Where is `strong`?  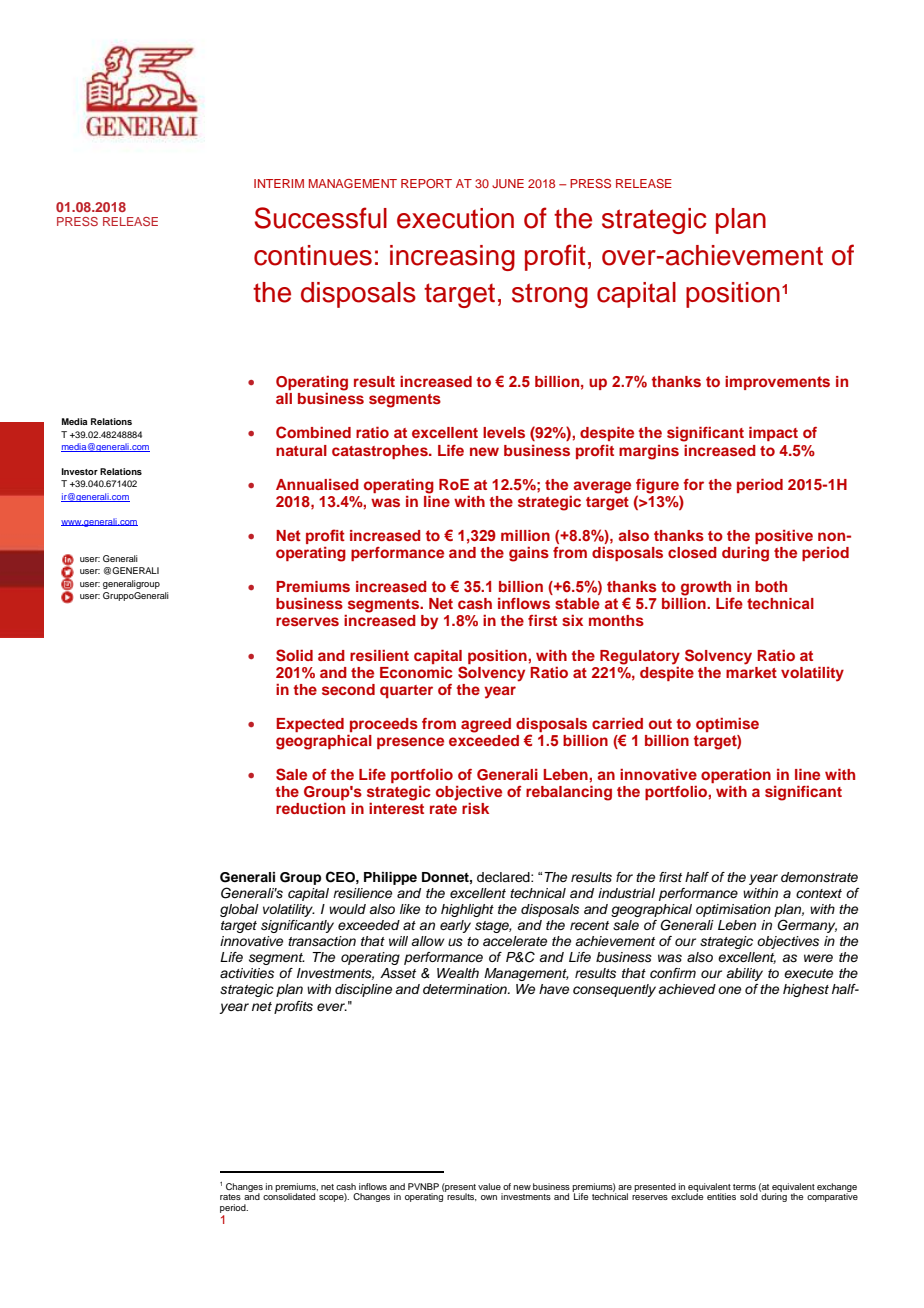
strong is located at coordinates (550, 295).
